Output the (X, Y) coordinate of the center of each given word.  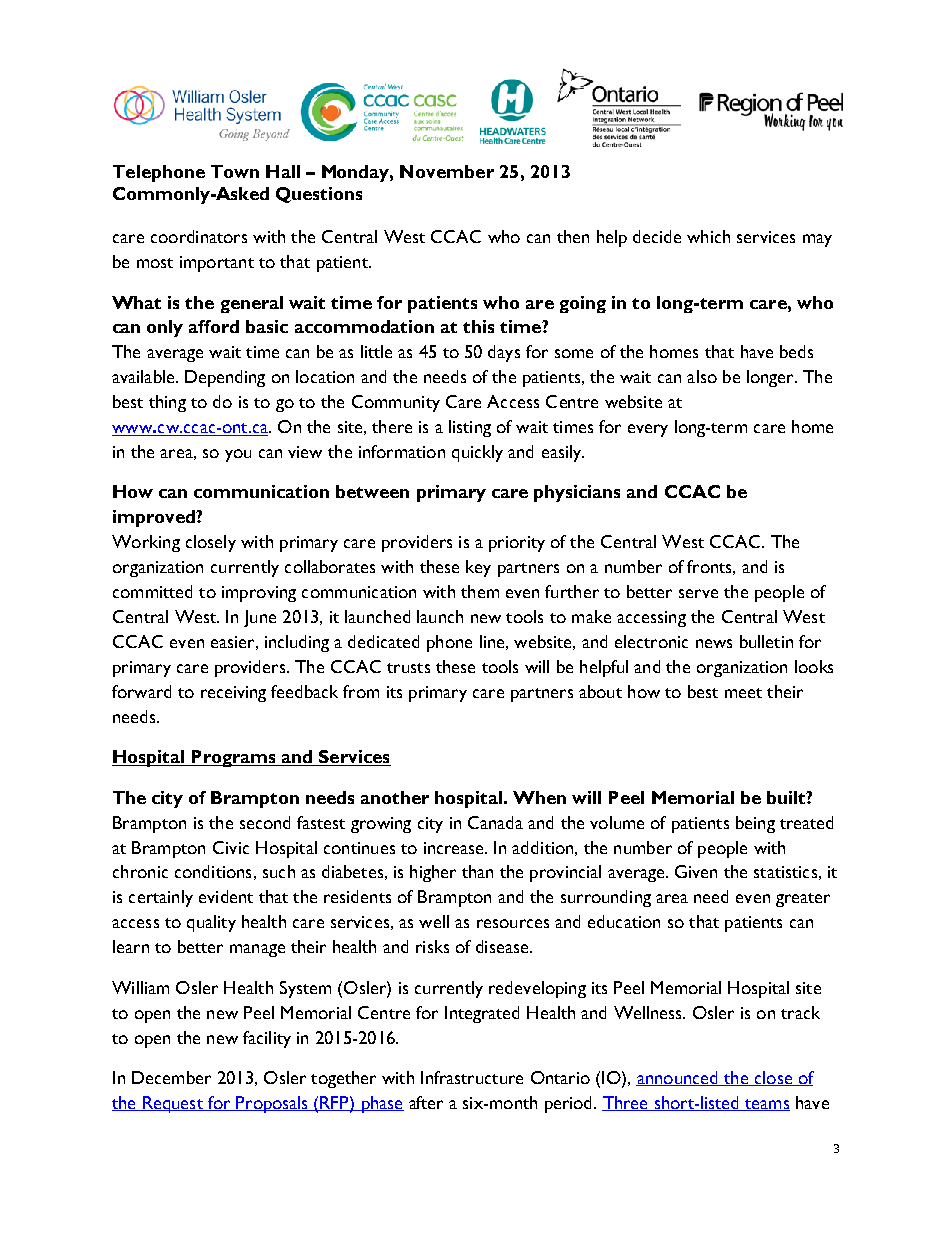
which (708, 236)
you (238, 455)
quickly (477, 453)
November (447, 171)
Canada (495, 822)
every (648, 430)
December (171, 1077)
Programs (233, 758)
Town (235, 171)
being (755, 824)
